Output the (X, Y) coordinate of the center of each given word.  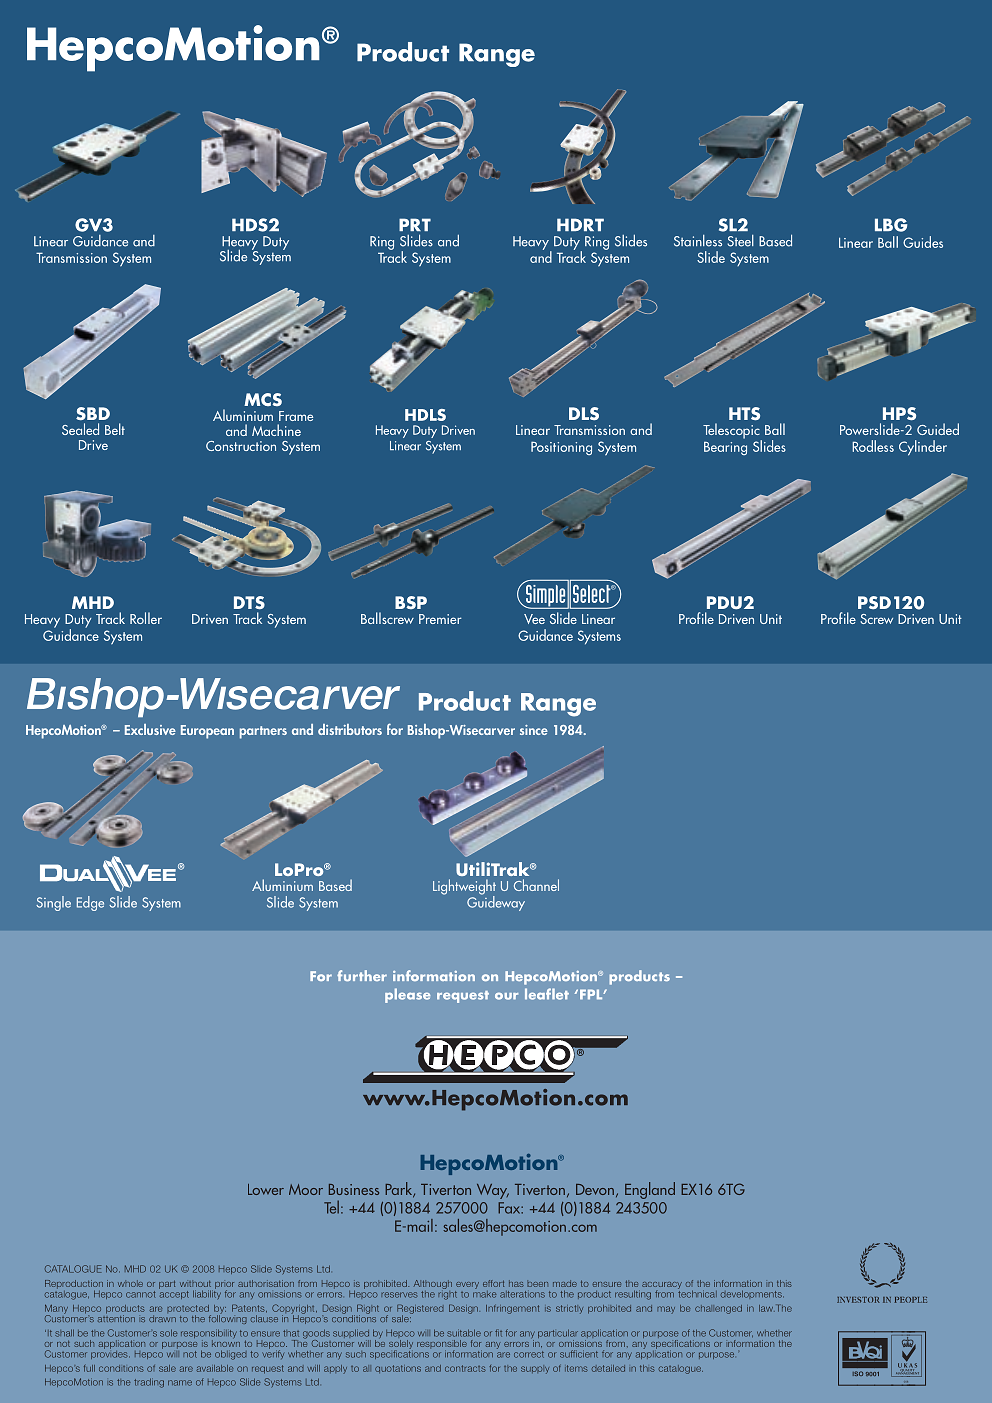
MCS (263, 399)
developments (752, 1294)
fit (498, 1333)
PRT (415, 224)
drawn (162, 1318)
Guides (923, 242)
